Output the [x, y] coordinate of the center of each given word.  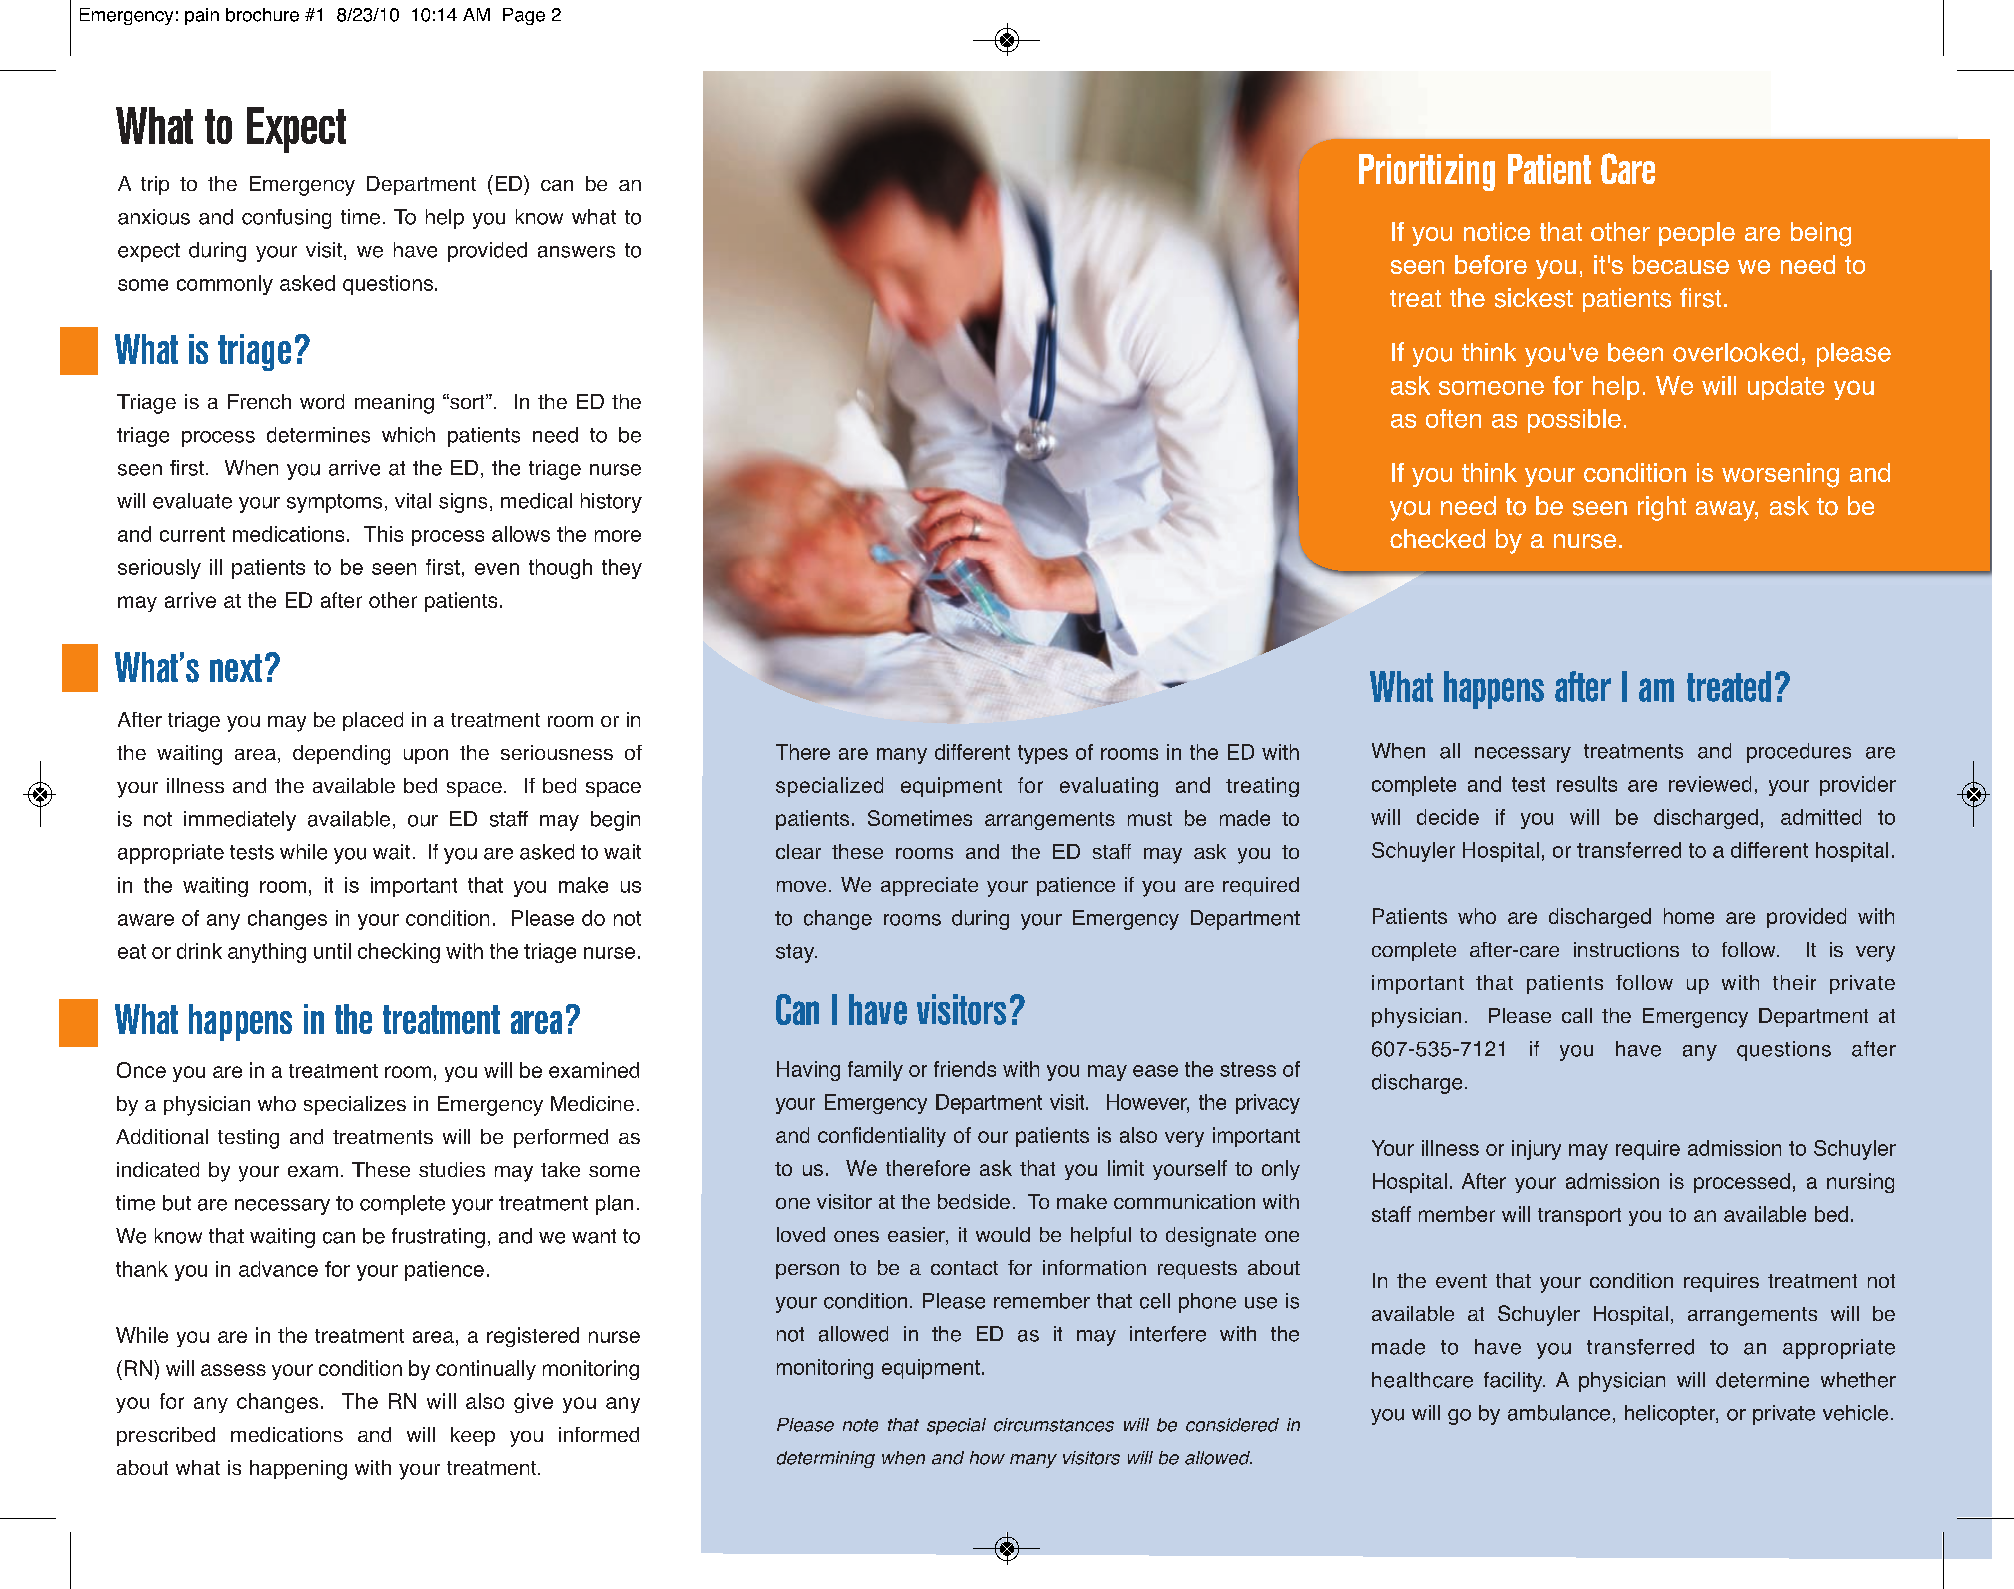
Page [524, 16]
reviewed [1710, 784]
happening [298, 1470]
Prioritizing [1427, 172]
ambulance [1559, 1413]
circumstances [1054, 1425]
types [1043, 754]
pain [202, 16]
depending [341, 755]
